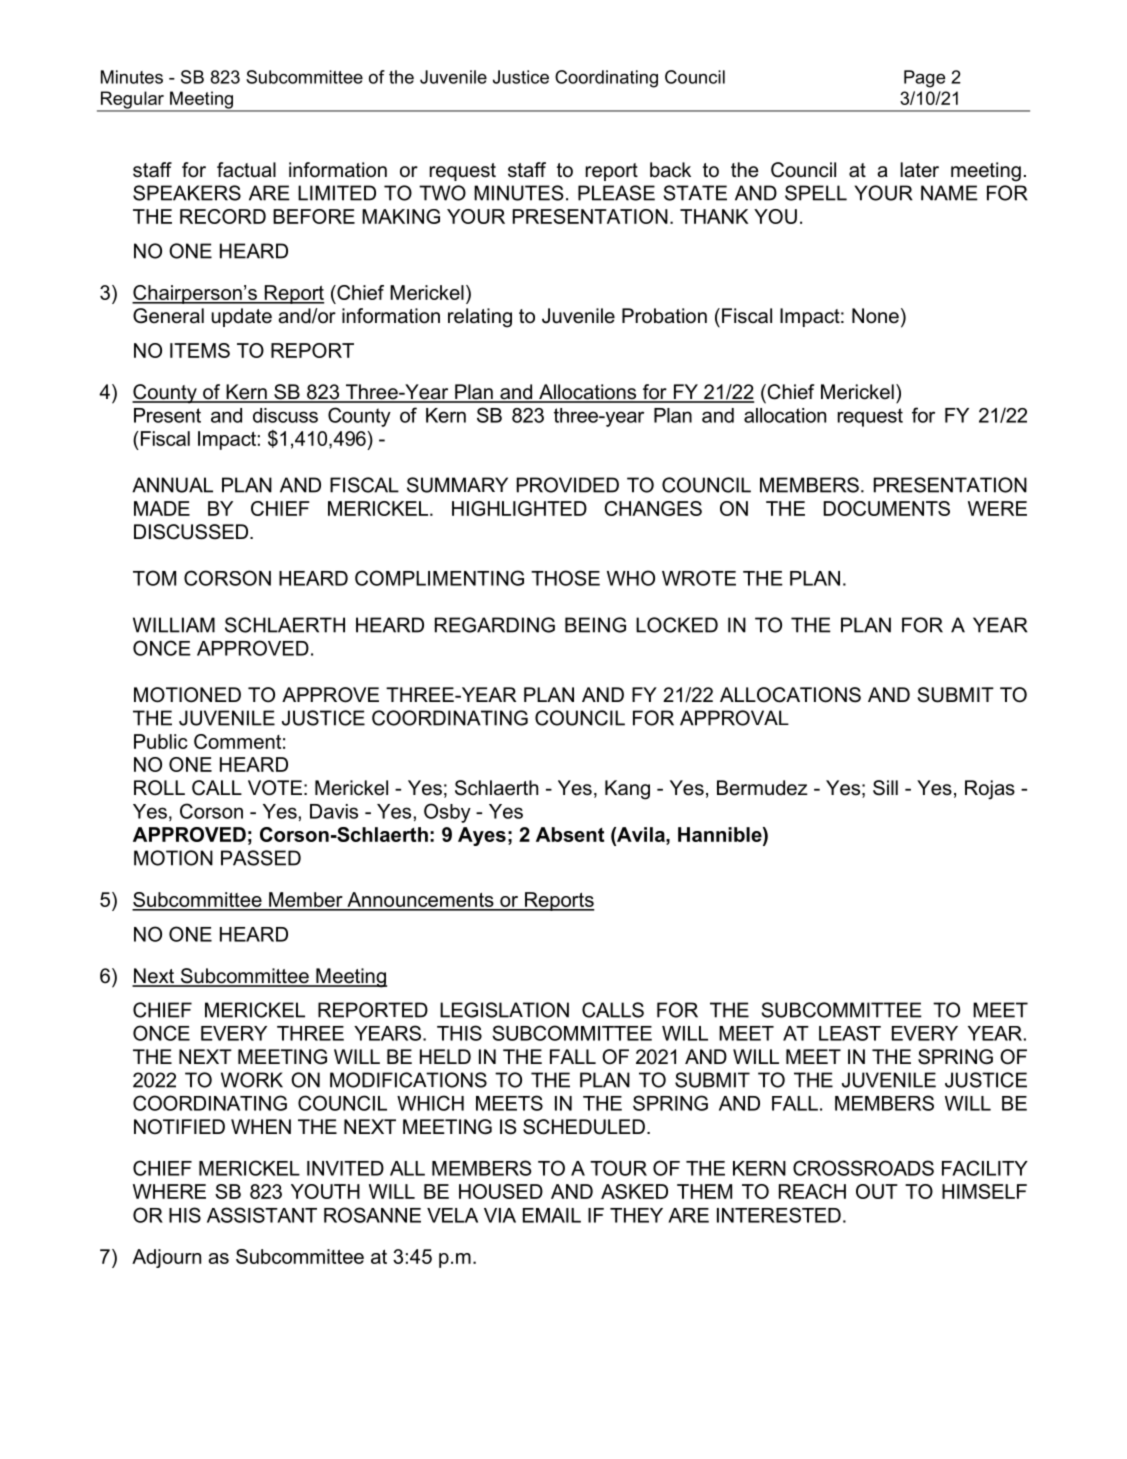  I want to click on factual, so click(246, 170).
